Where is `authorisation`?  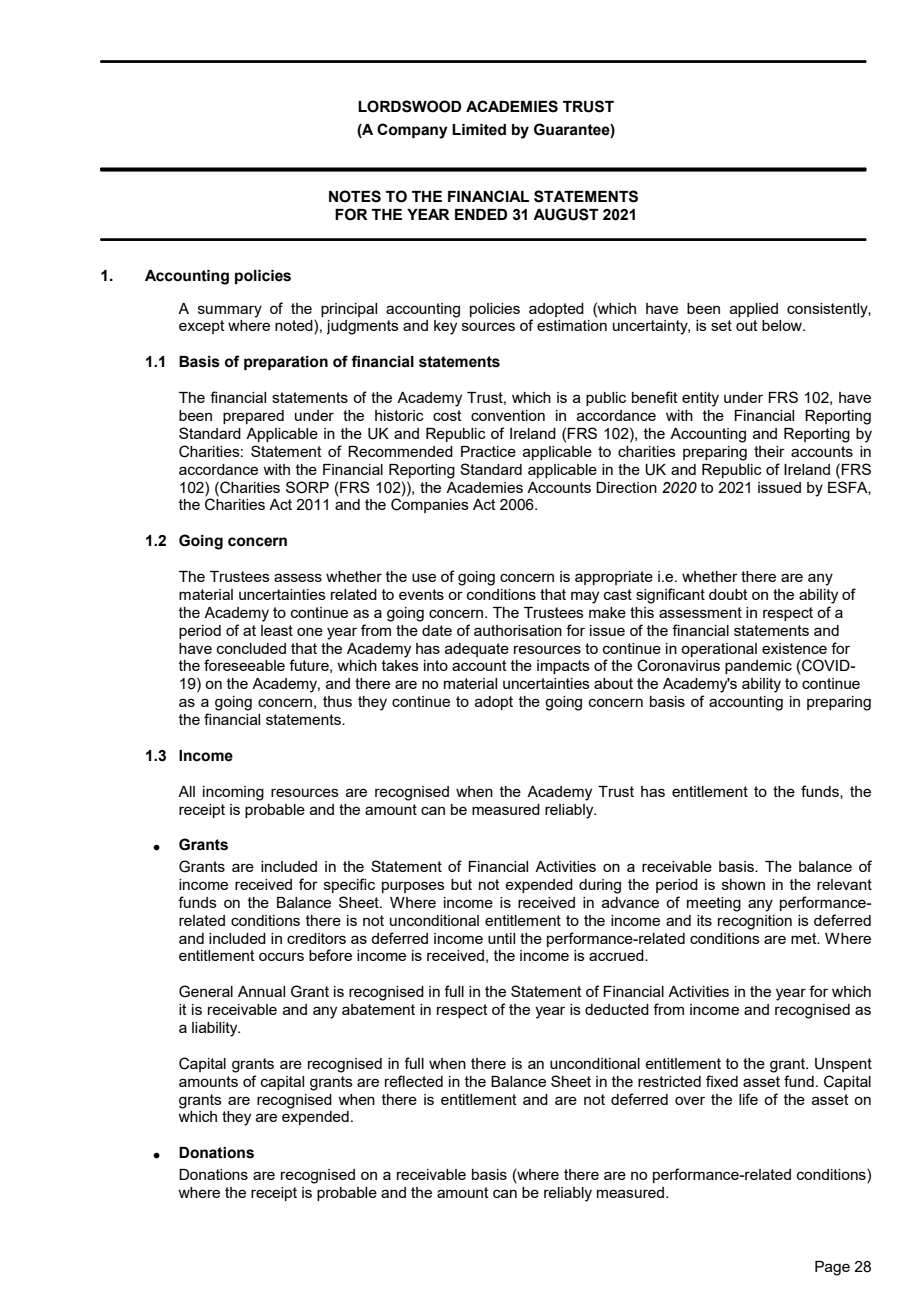 authorisation is located at coordinates (518, 630).
